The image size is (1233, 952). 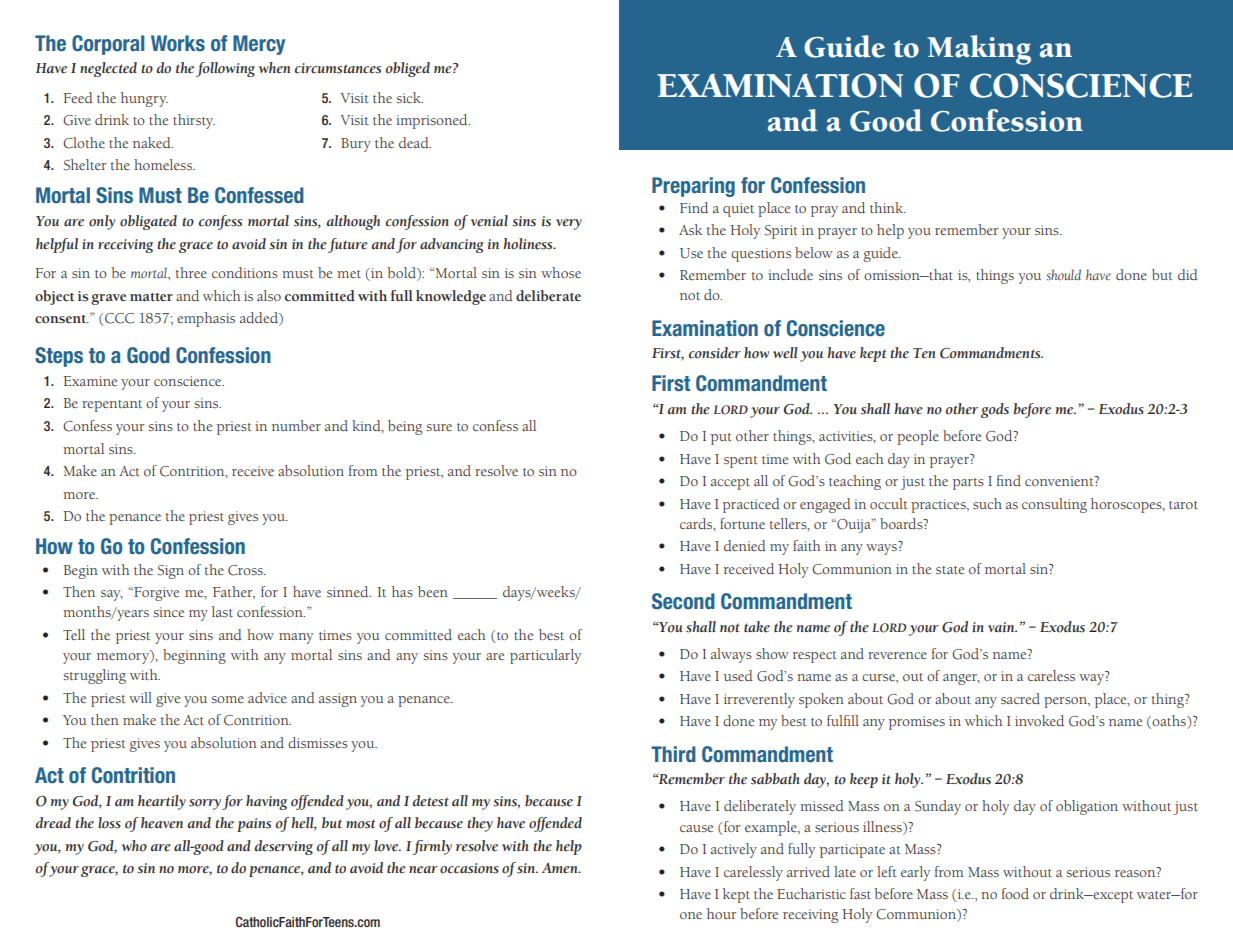 What do you see at coordinates (408, 69) in the screenshot?
I see `obliged` at bounding box center [408, 69].
